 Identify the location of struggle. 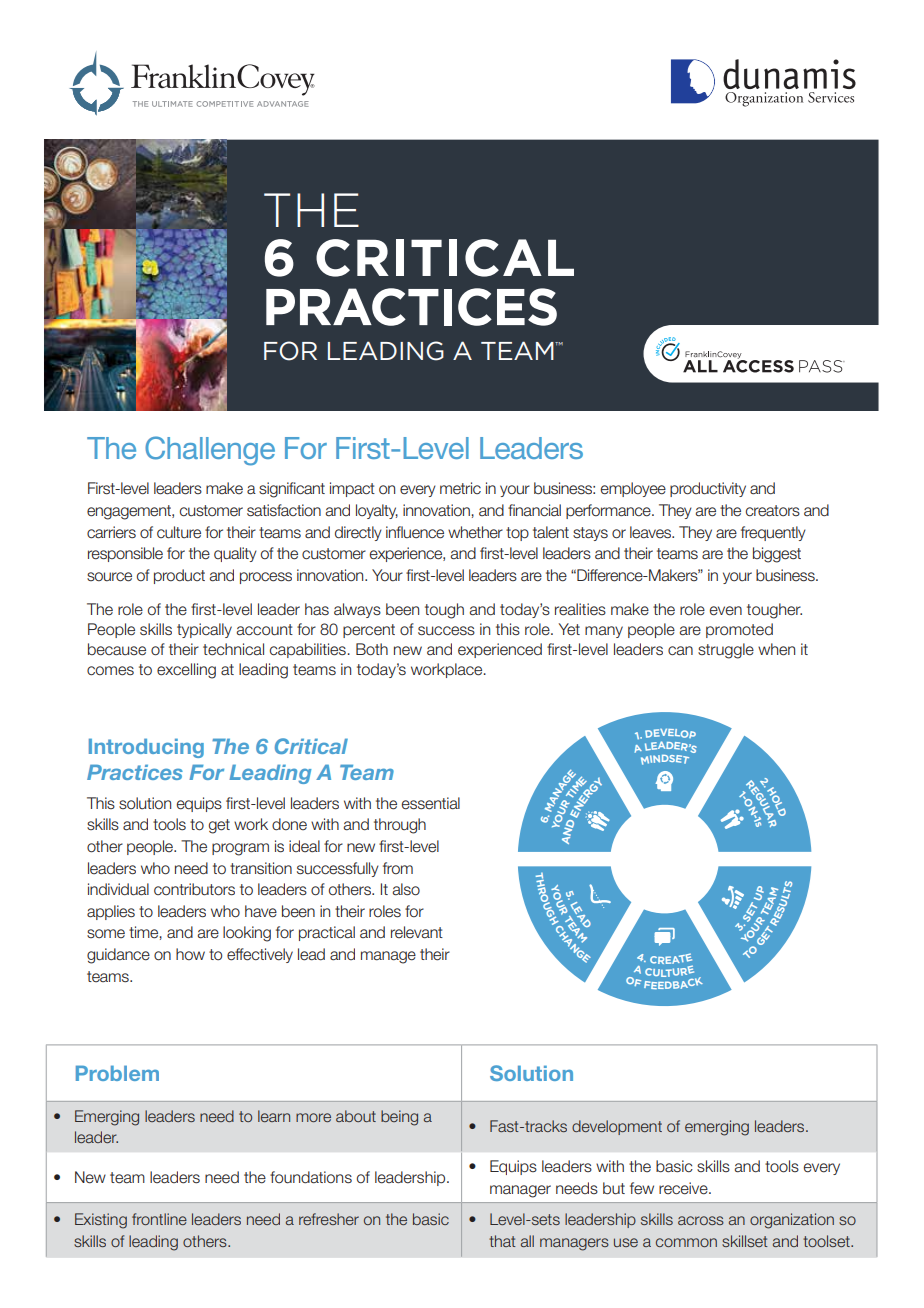
(726, 651).
